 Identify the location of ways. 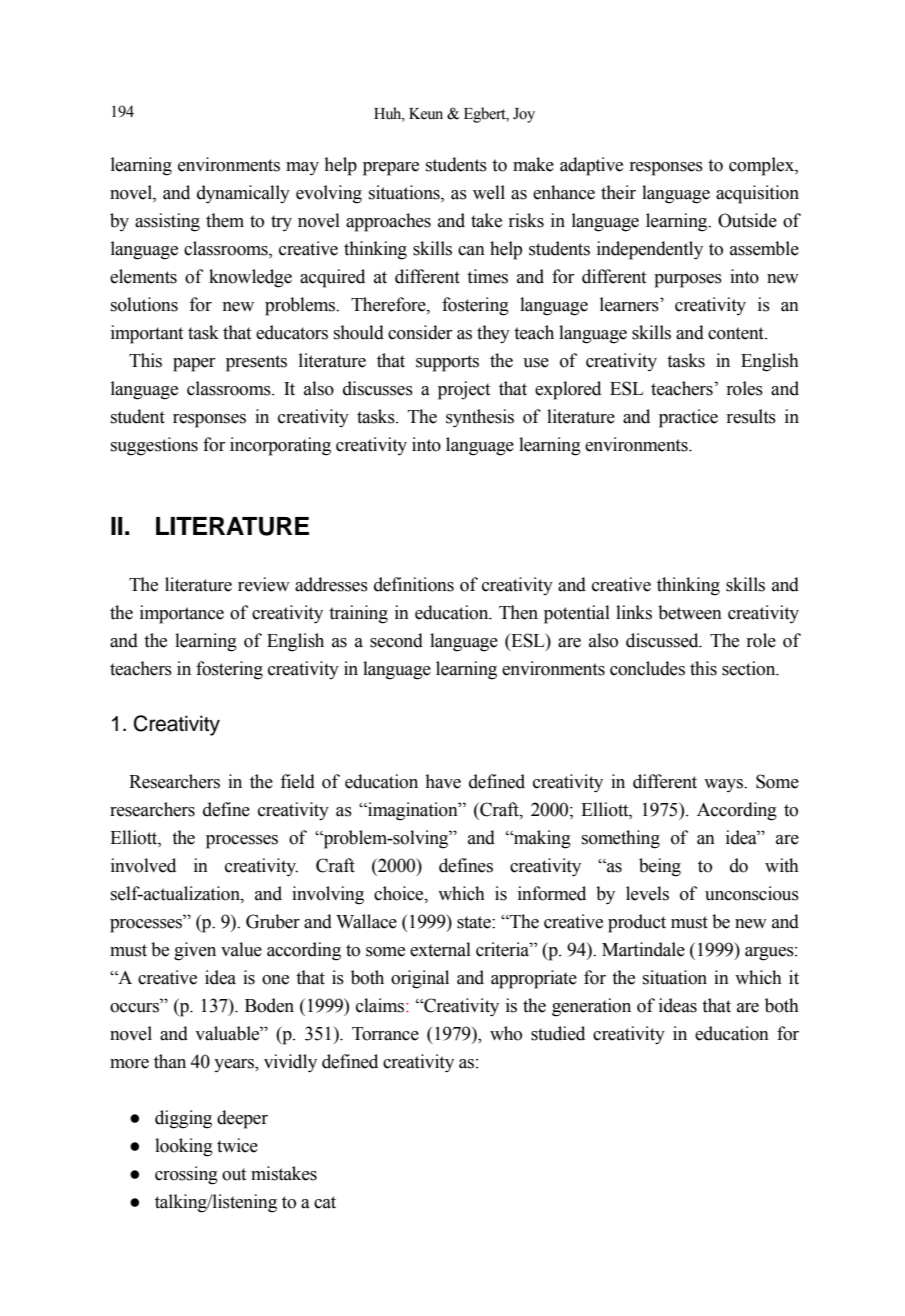
(724, 785).
